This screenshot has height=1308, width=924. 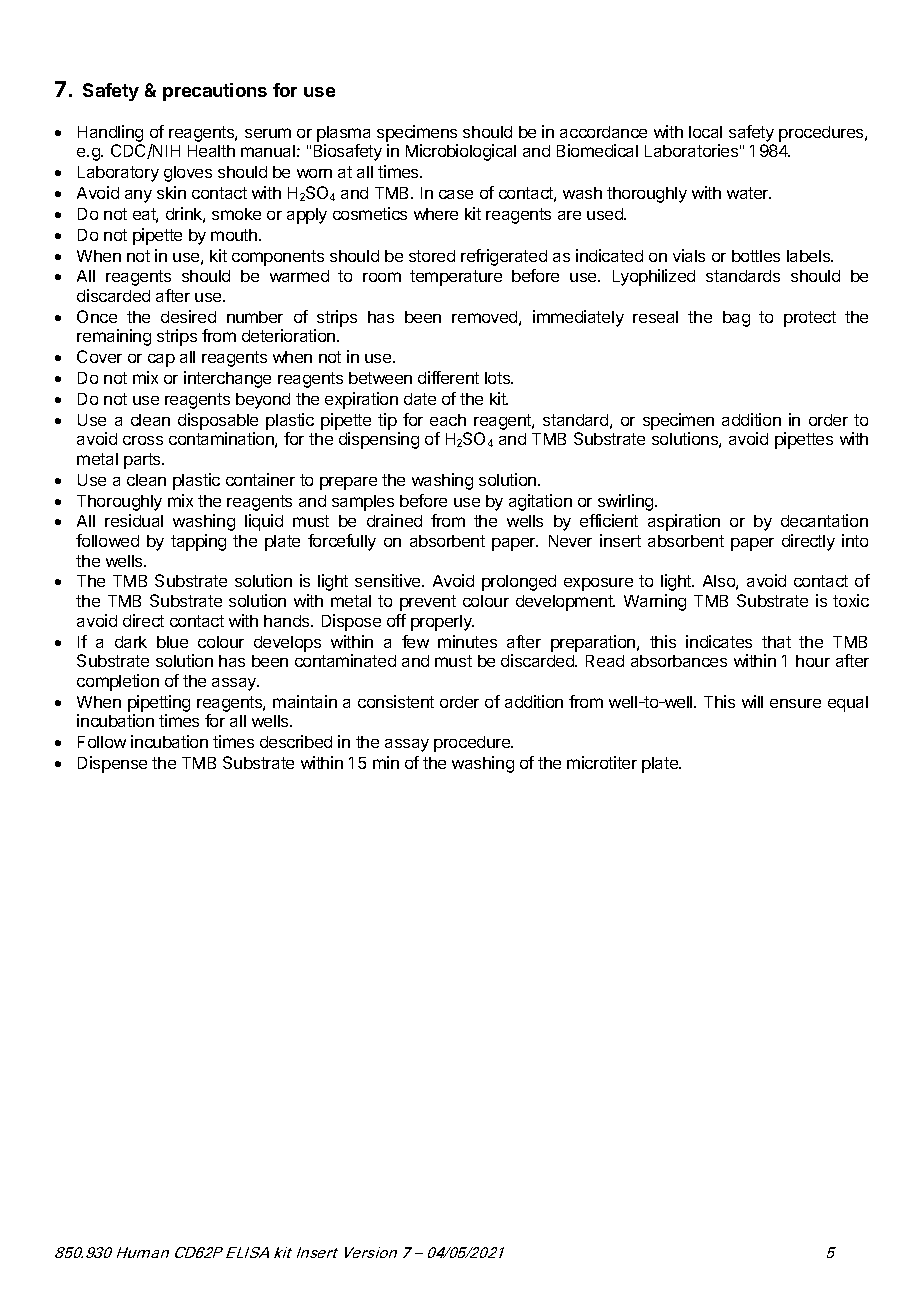 I want to click on precautions, so click(x=215, y=92).
